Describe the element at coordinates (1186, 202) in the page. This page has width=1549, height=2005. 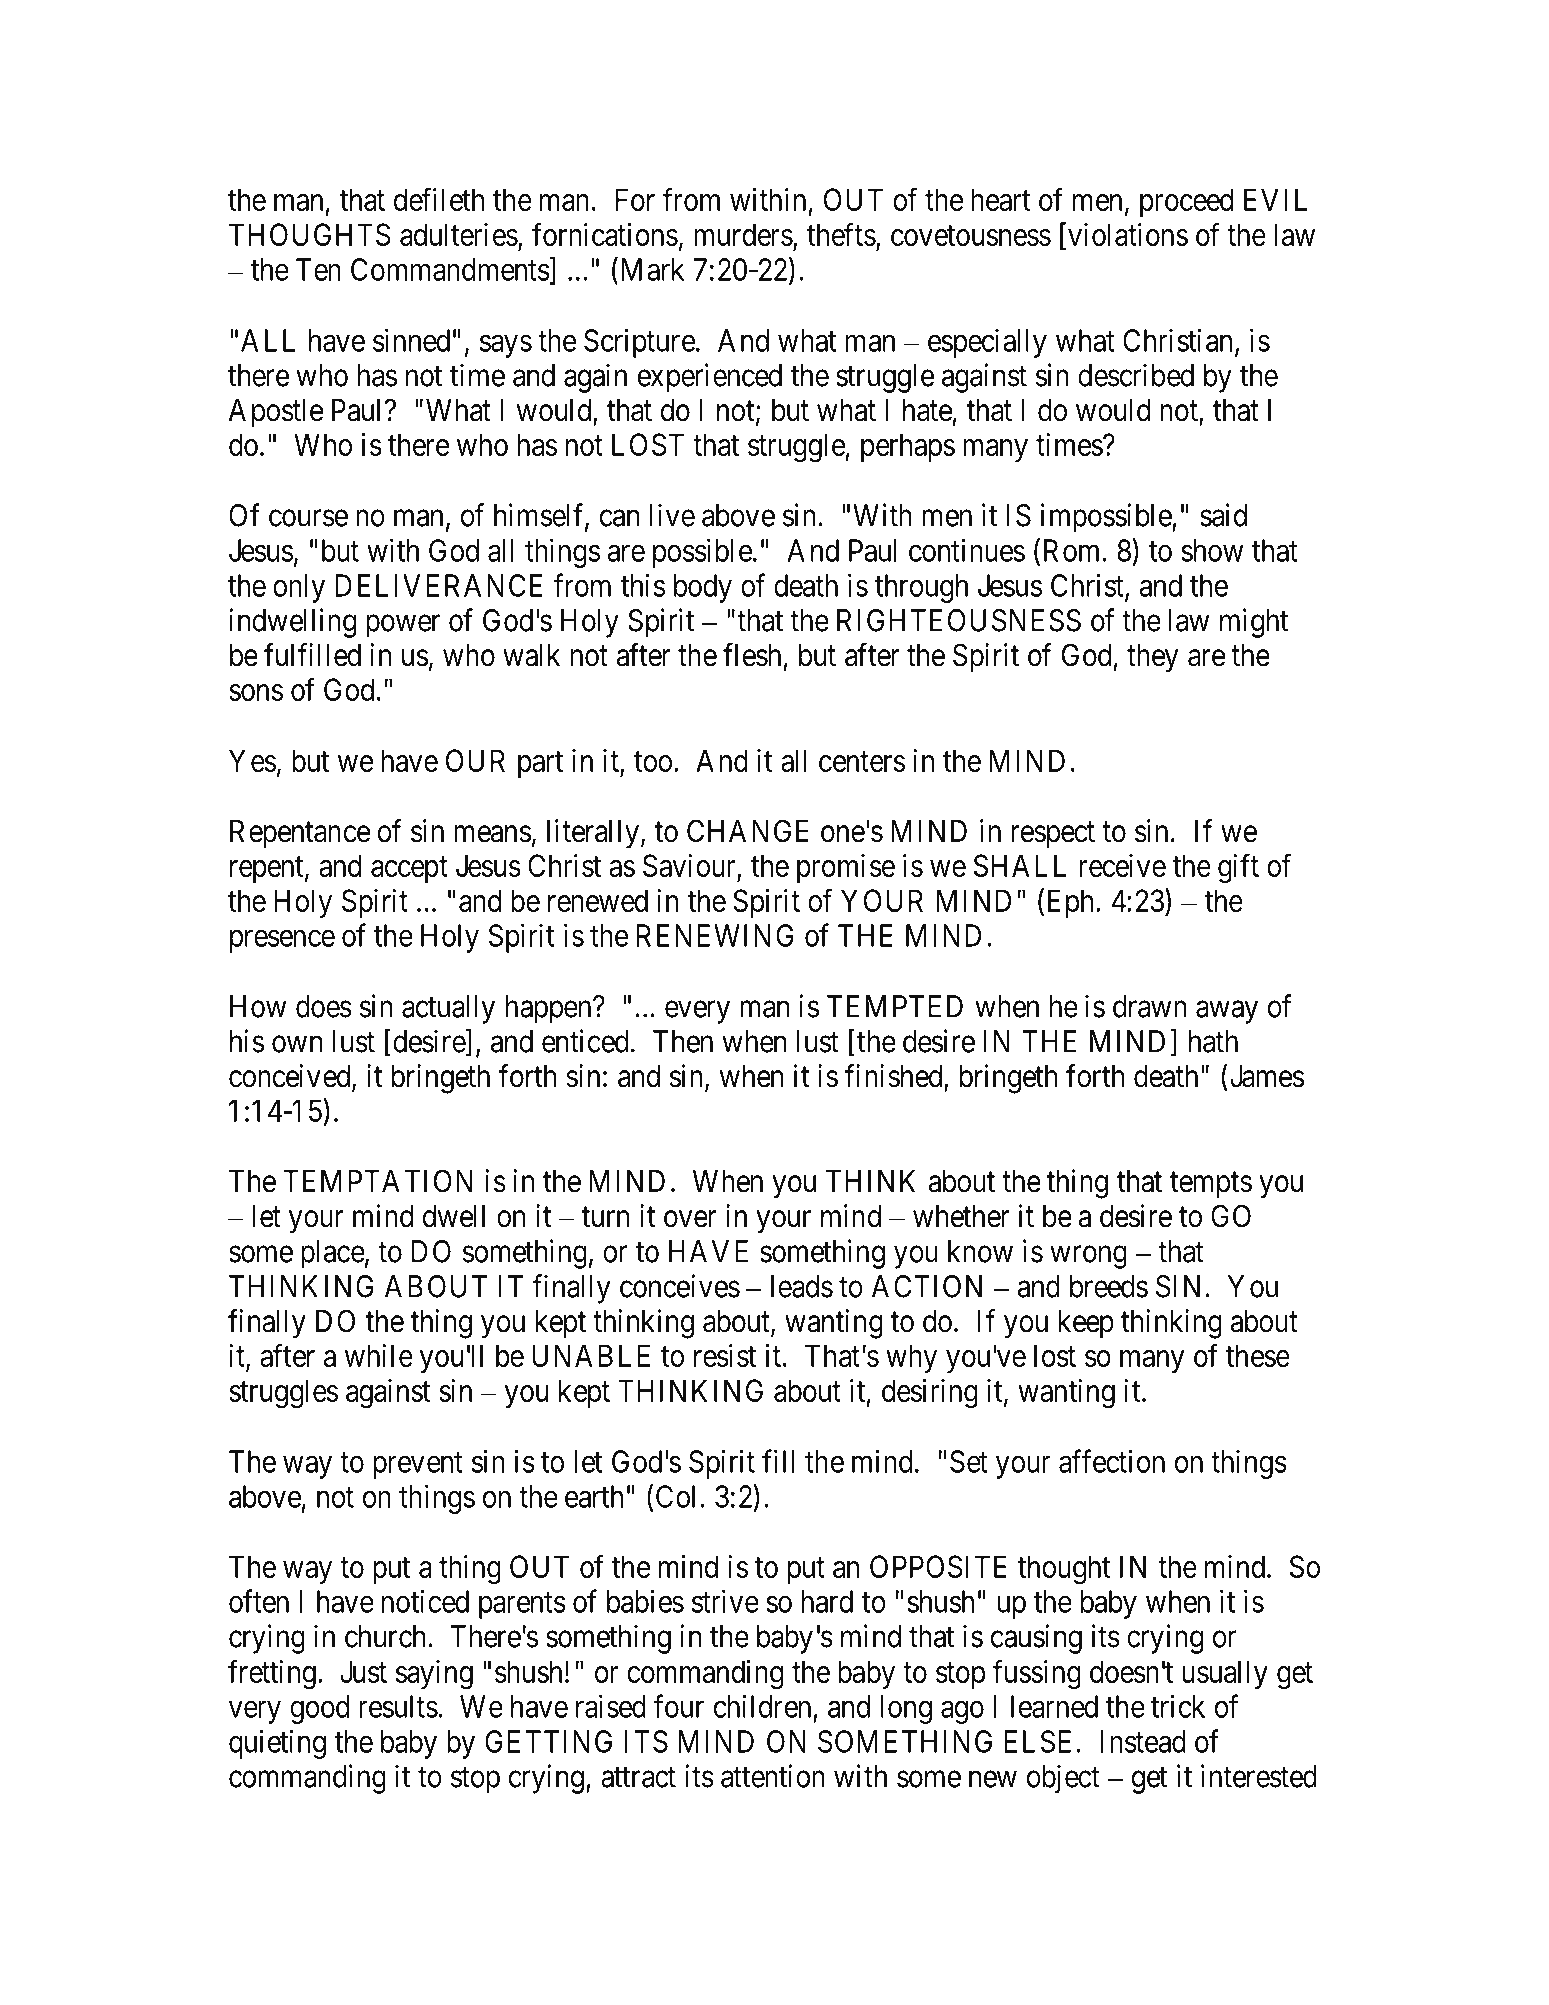
I see `proceed` at that location.
